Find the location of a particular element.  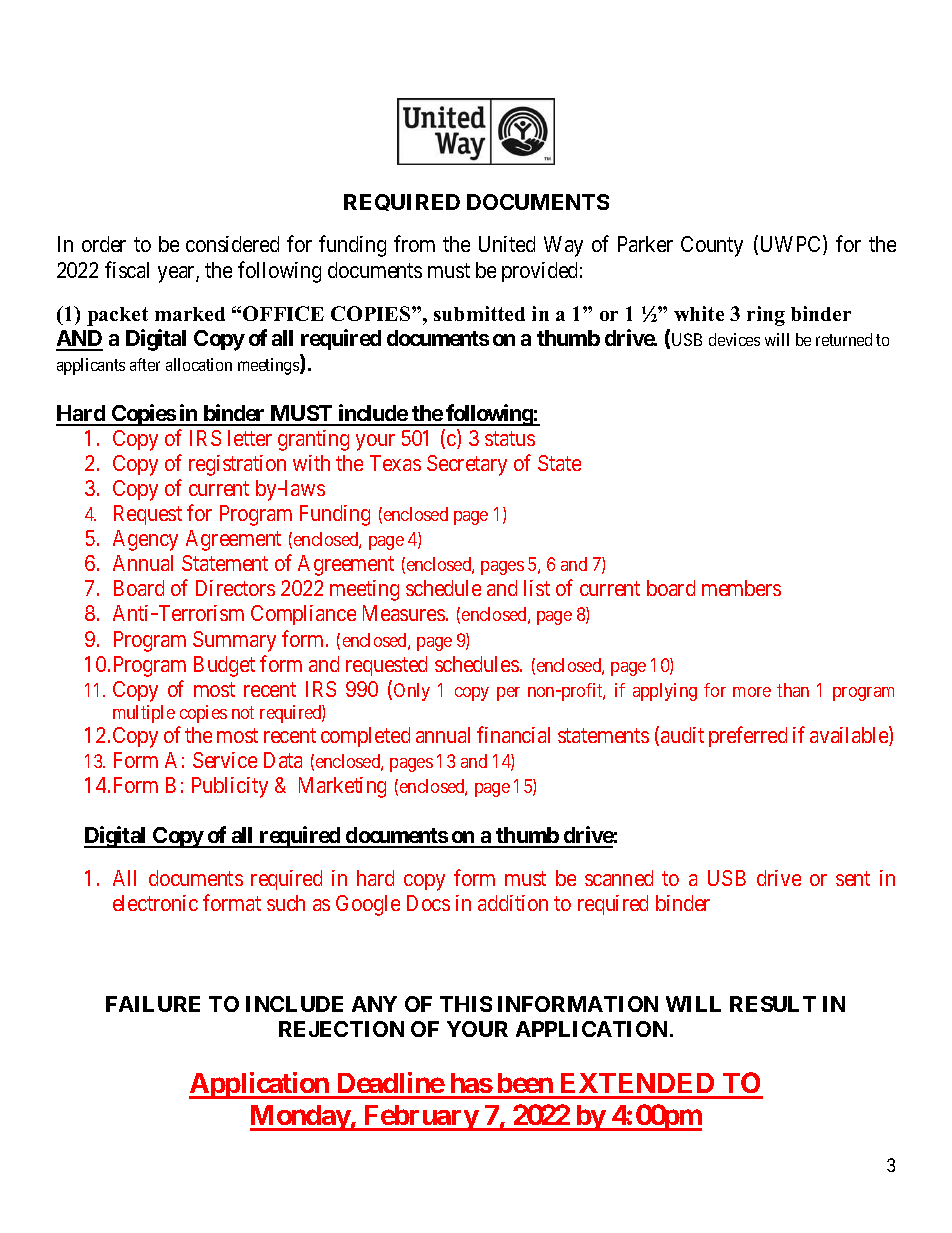

FAILURE is located at coordinates (153, 1004).
